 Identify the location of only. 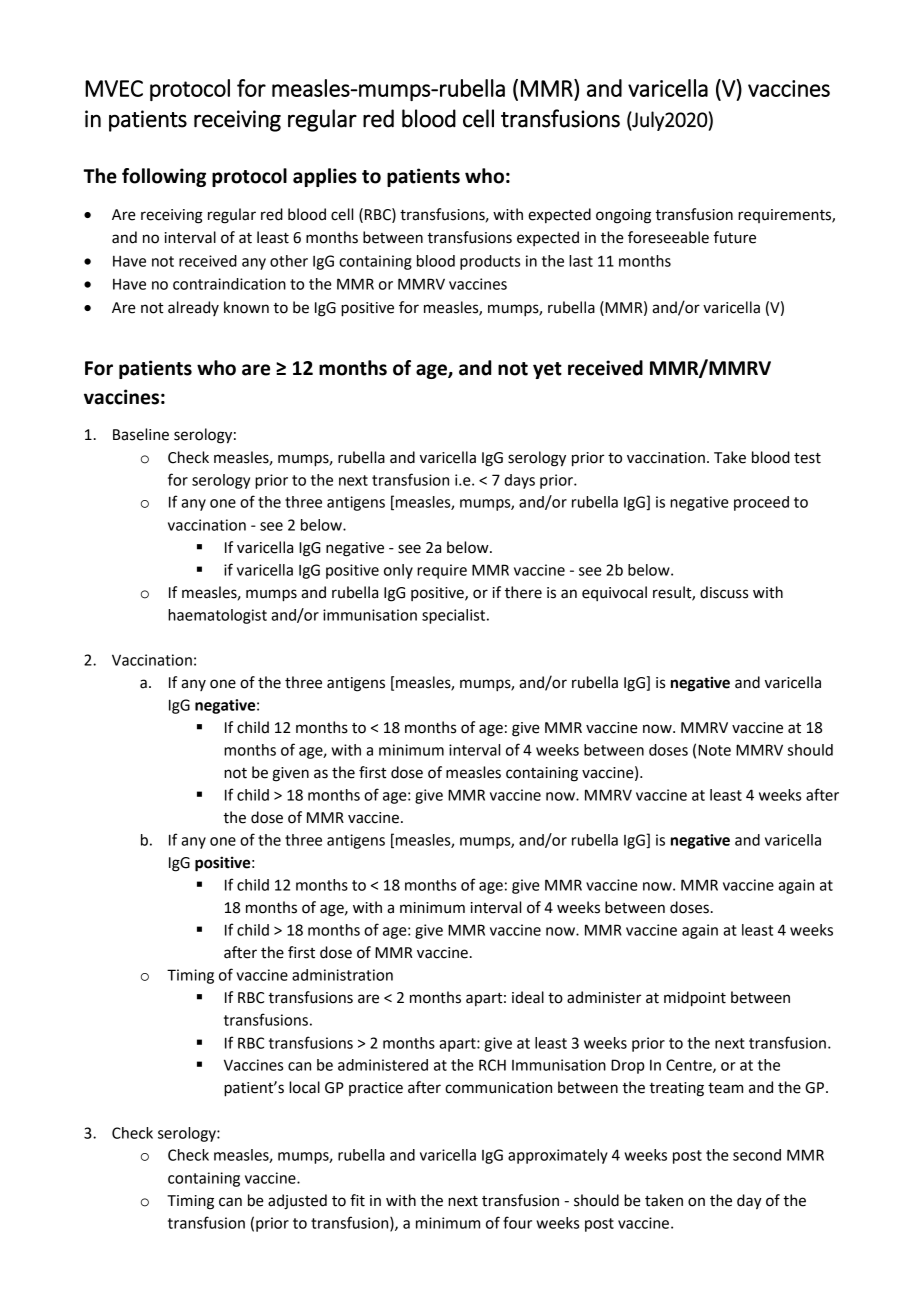
(398, 571).
